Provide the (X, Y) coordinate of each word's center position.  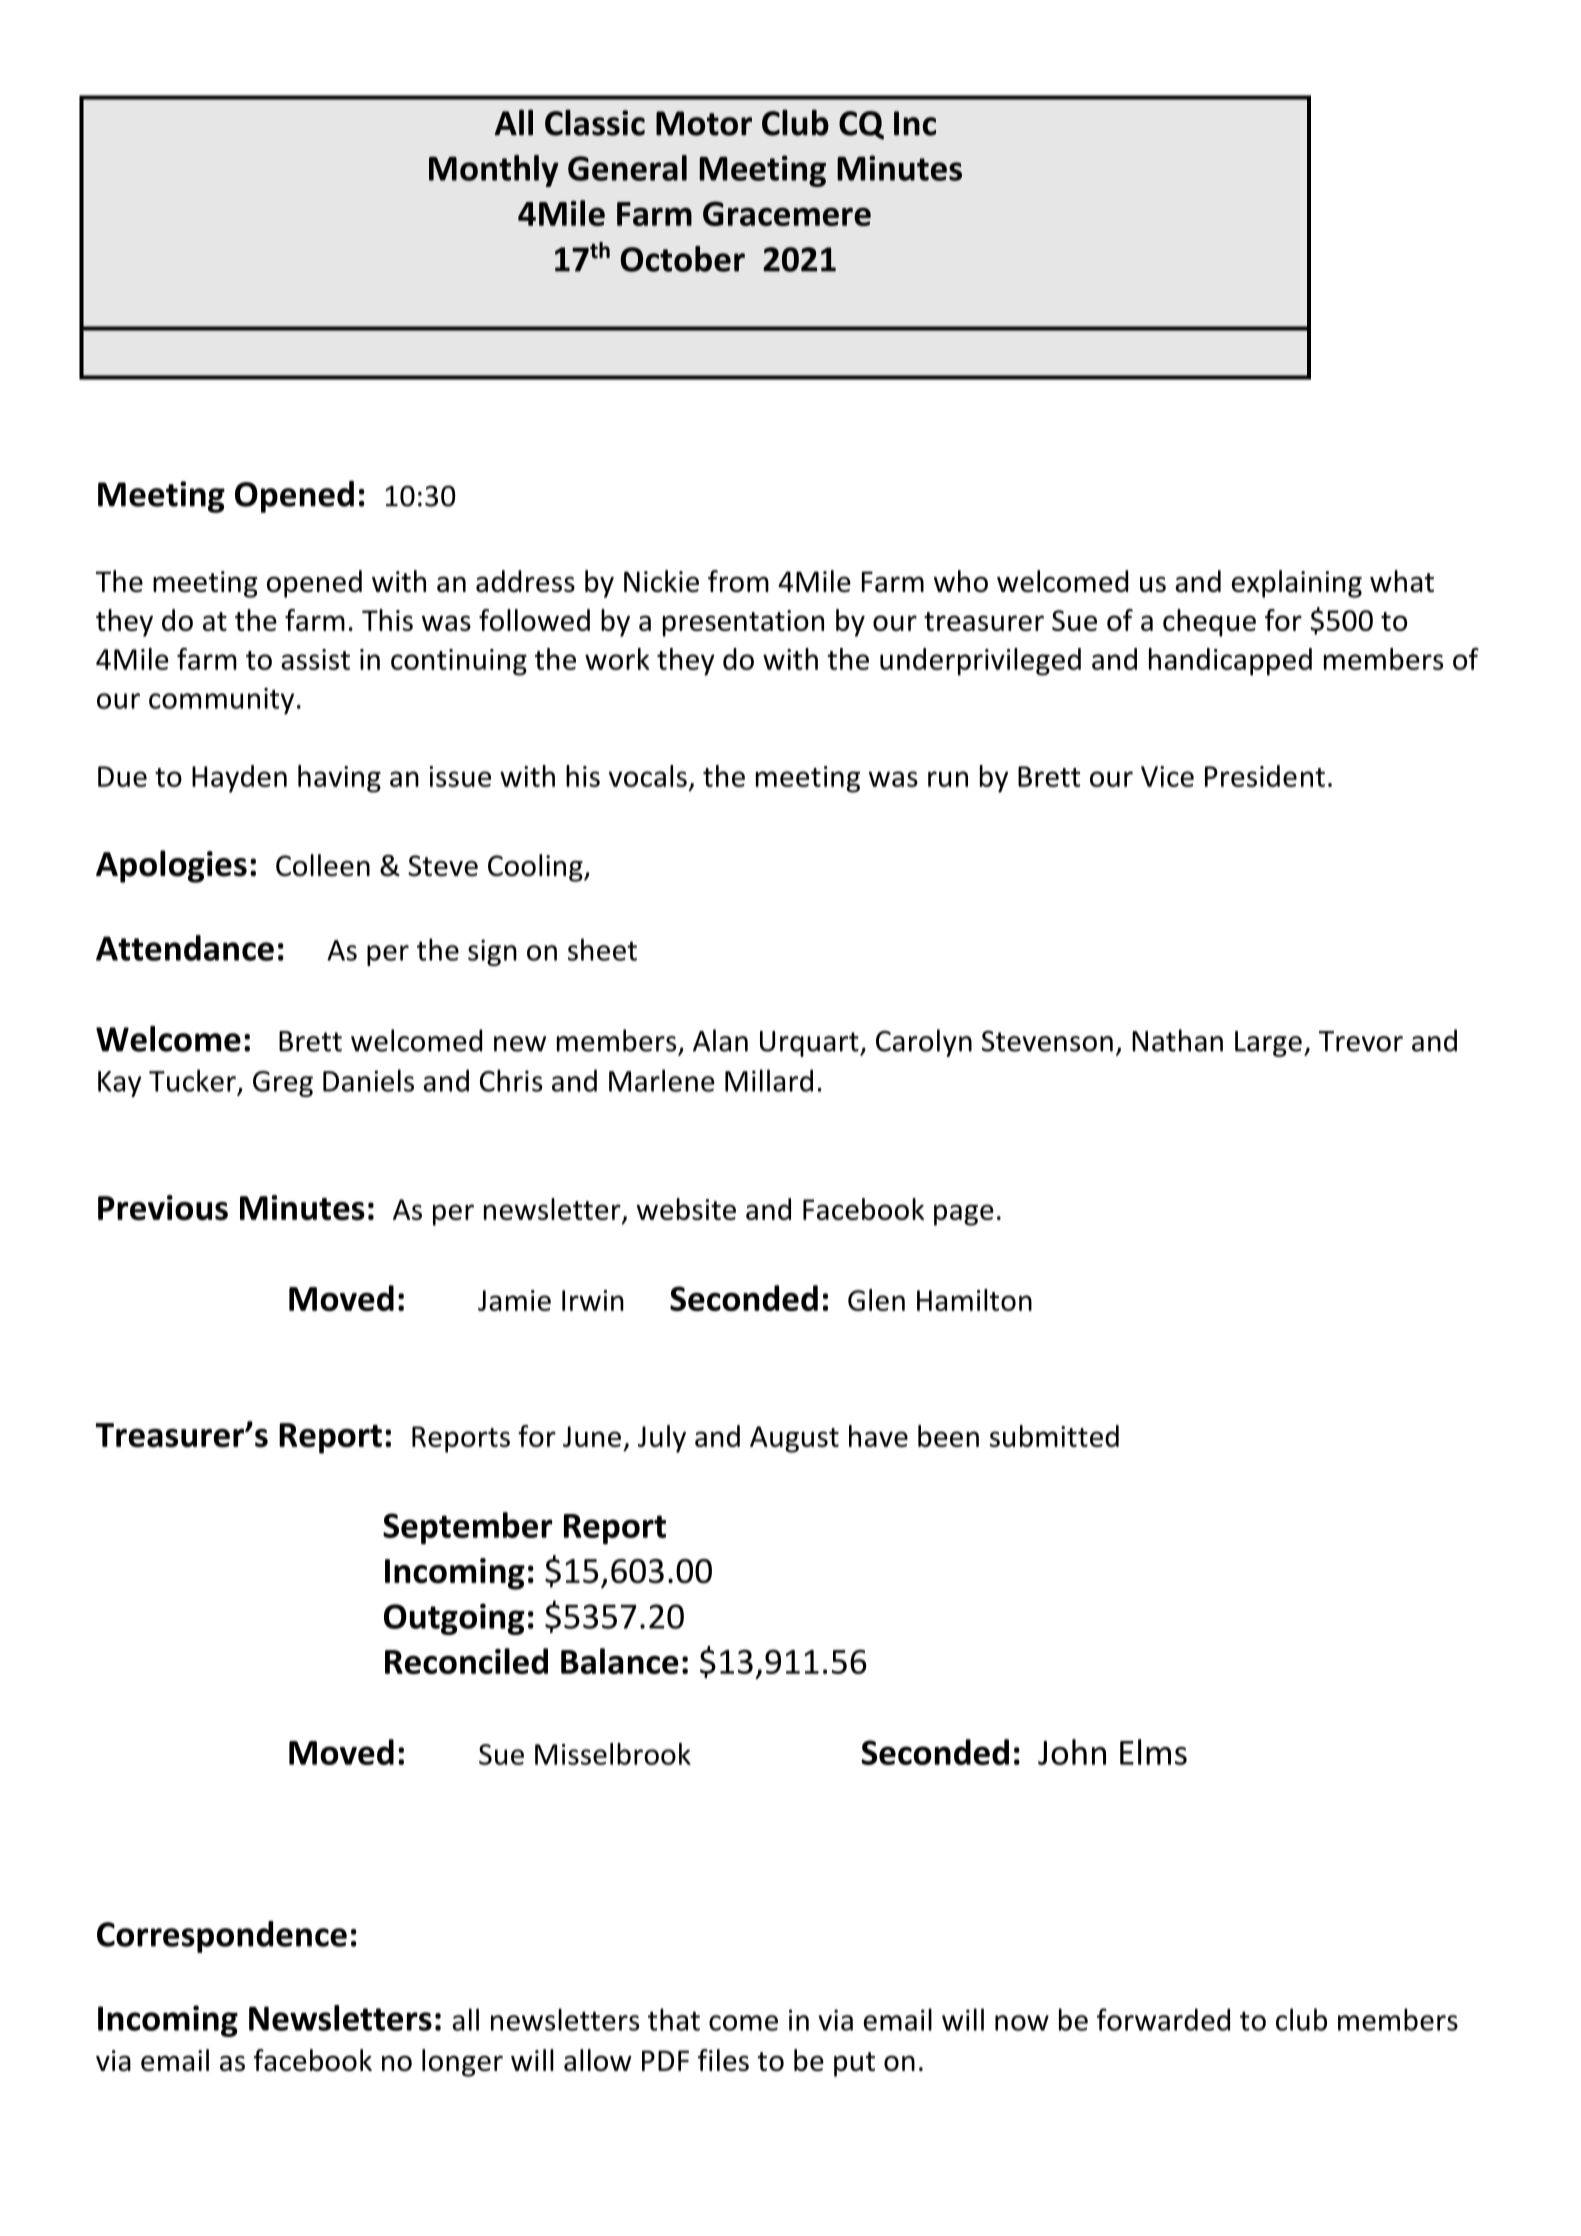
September (467, 1528)
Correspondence (222, 1937)
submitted (1054, 1436)
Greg (283, 1084)
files (723, 2060)
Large (1268, 1044)
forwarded (1163, 2019)
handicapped (1230, 662)
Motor (704, 123)
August (794, 1439)
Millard (769, 1080)
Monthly (494, 171)
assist (315, 659)
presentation (743, 623)
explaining (1297, 584)
